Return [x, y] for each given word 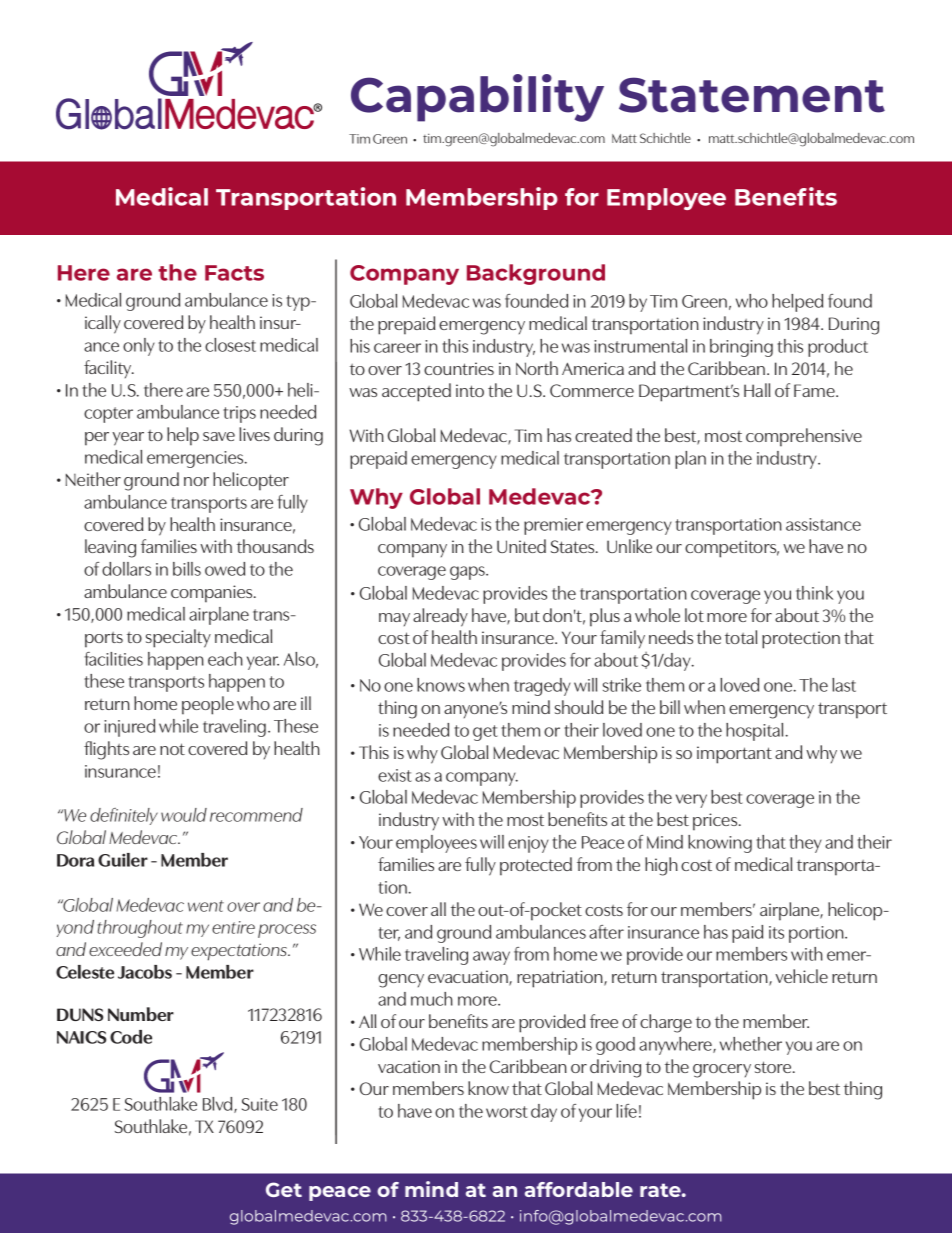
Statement [752, 95]
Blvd [219, 1105]
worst [507, 1112]
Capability [477, 98]
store [774, 1067]
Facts [234, 273]
